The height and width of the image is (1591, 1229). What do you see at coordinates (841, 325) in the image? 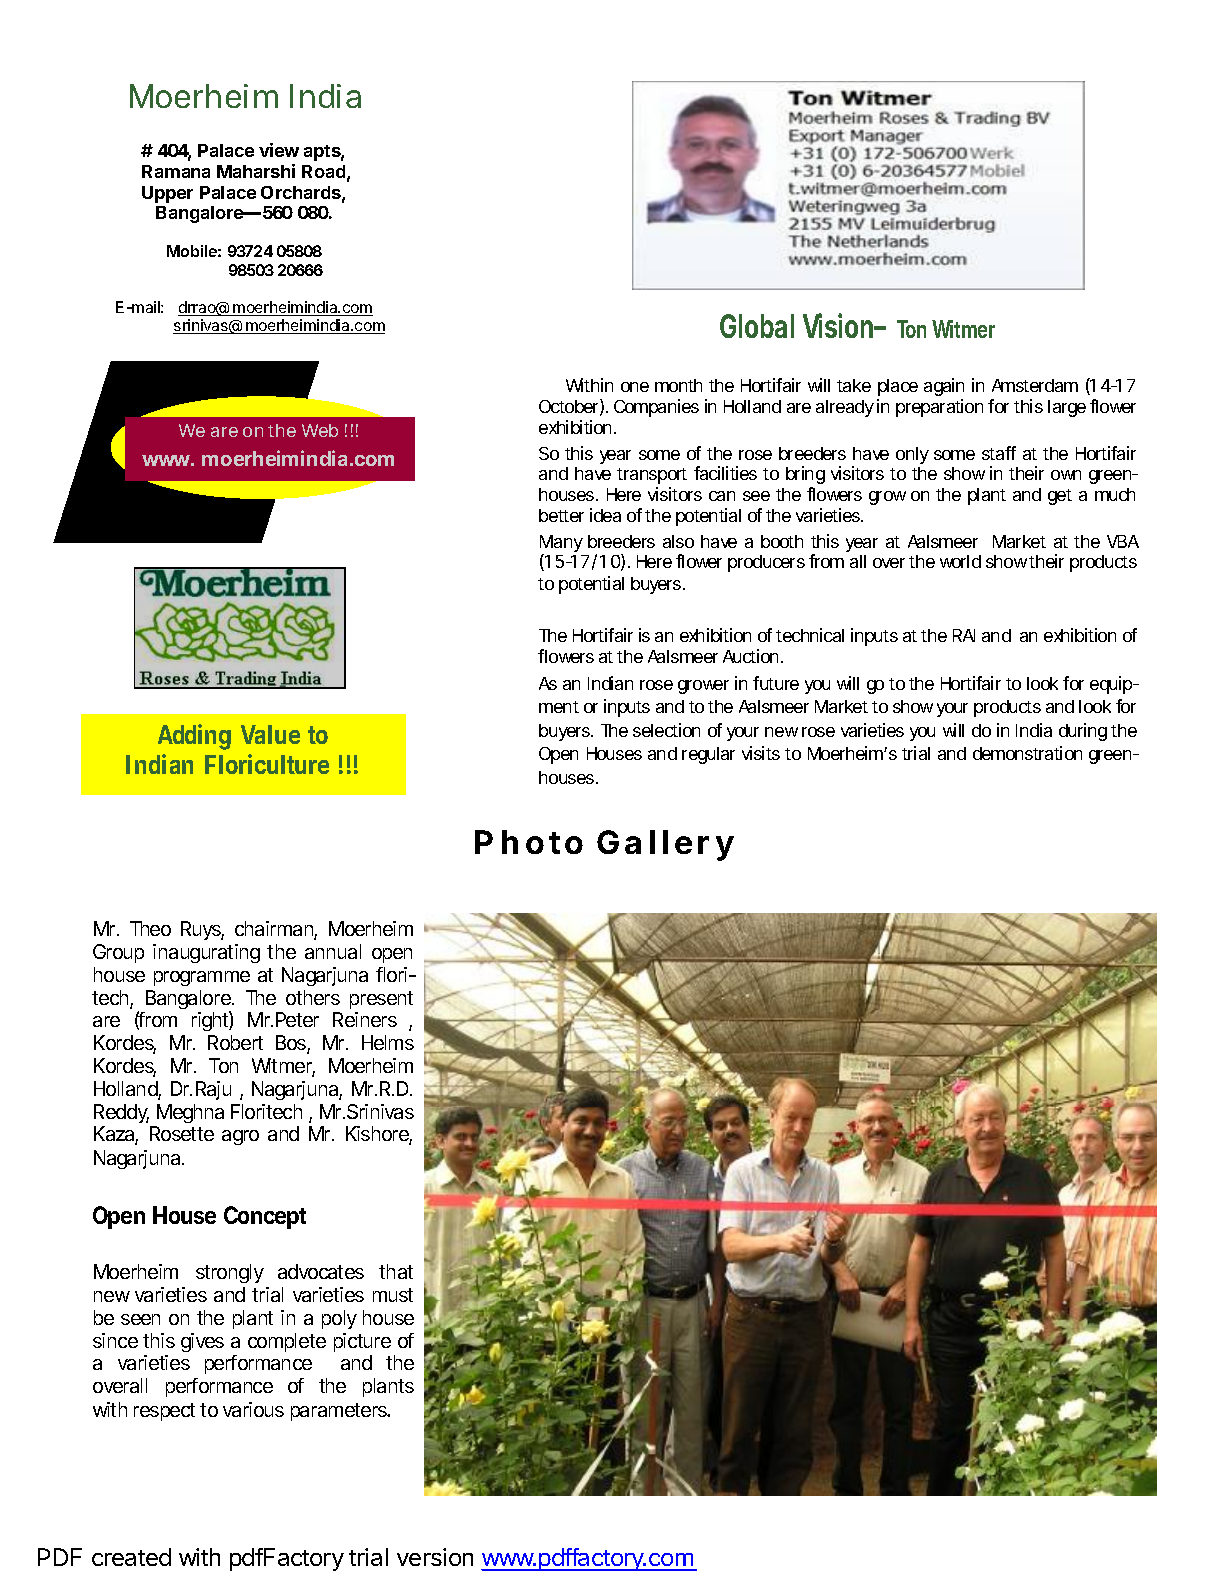
I see `Vision` at bounding box center [841, 325].
